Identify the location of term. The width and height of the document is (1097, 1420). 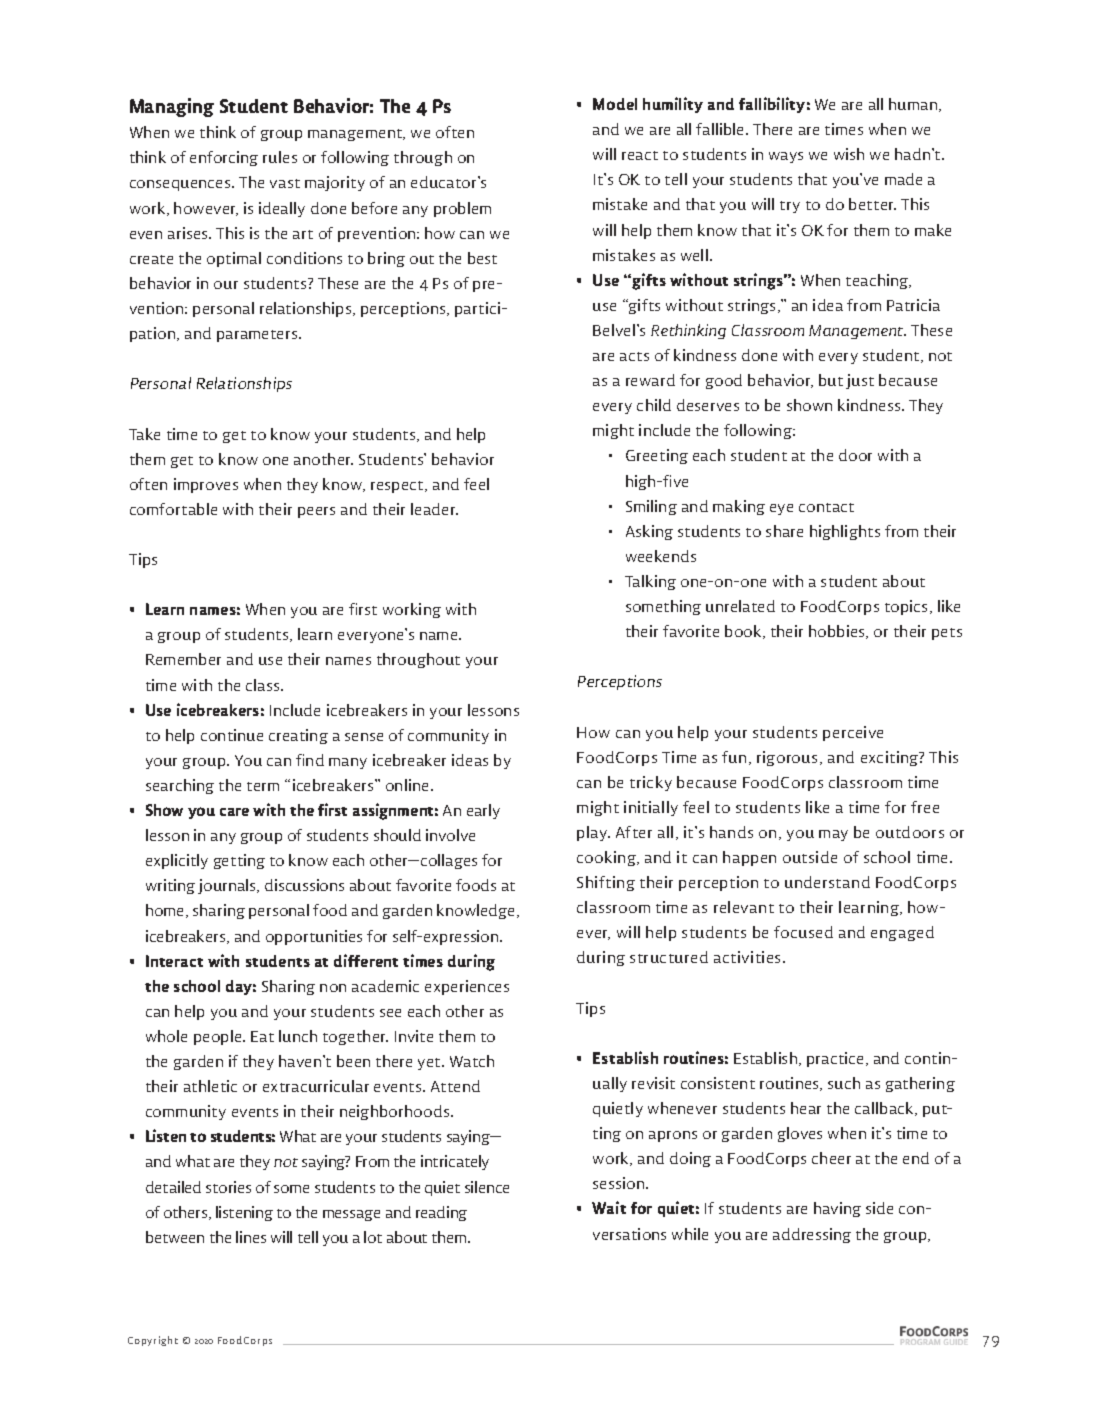
(263, 786).
